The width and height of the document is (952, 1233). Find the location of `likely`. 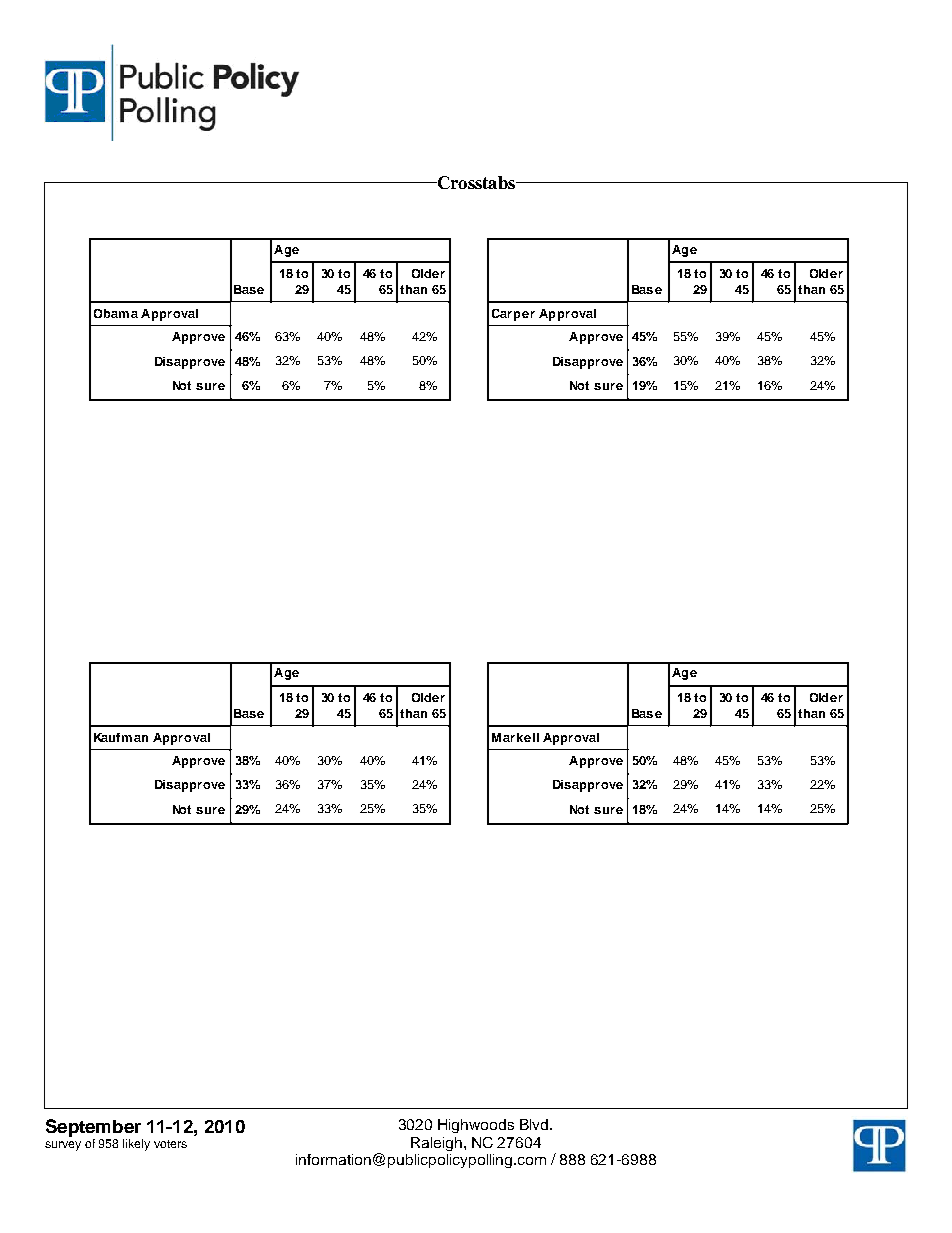

likely is located at coordinates (136, 1145).
